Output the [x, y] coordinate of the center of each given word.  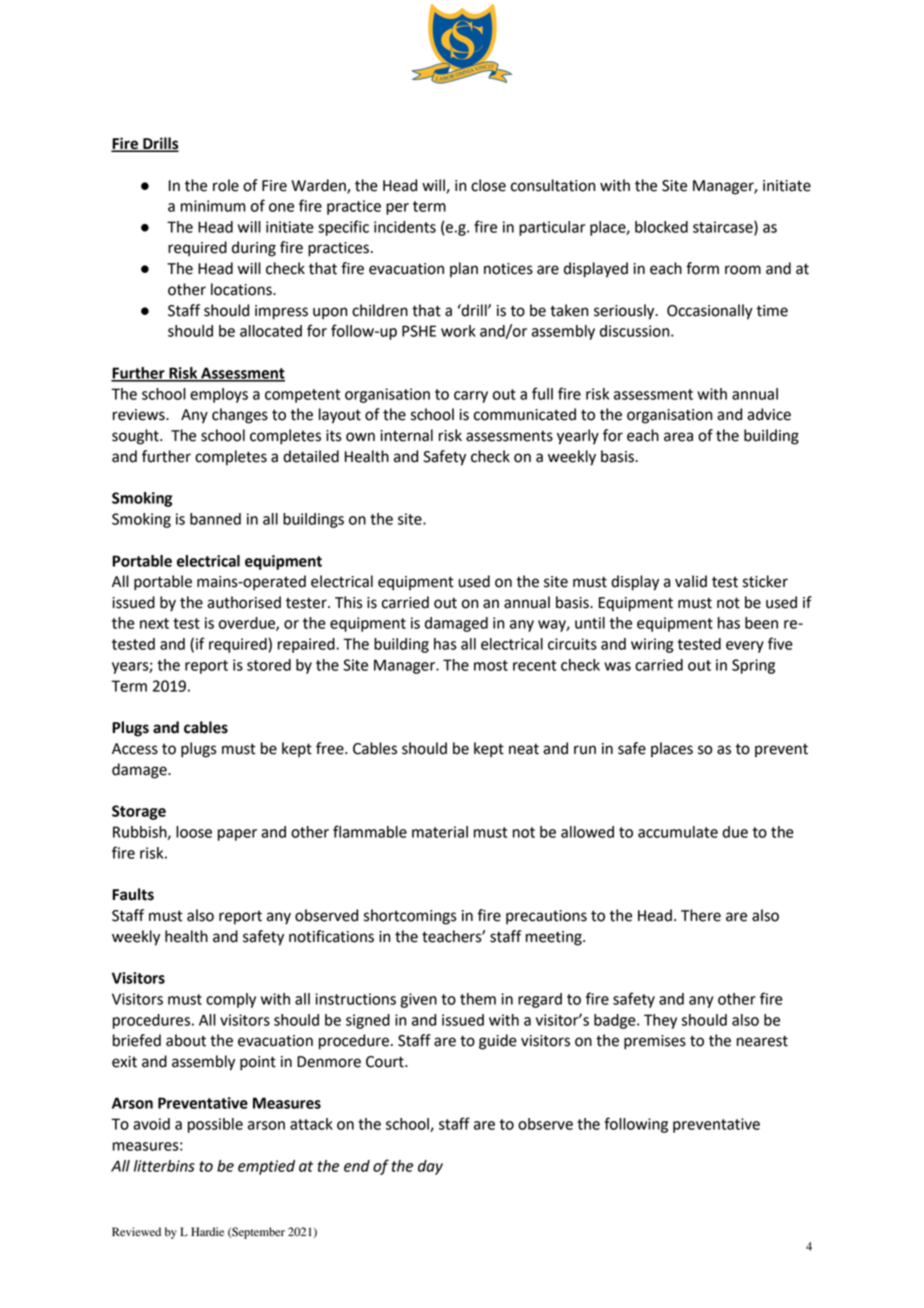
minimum [213, 206]
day [430, 1167]
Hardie [207, 1231]
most [491, 665]
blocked [661, 227]
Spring [753, 666]
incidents [405, 227]
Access [135, 749]
